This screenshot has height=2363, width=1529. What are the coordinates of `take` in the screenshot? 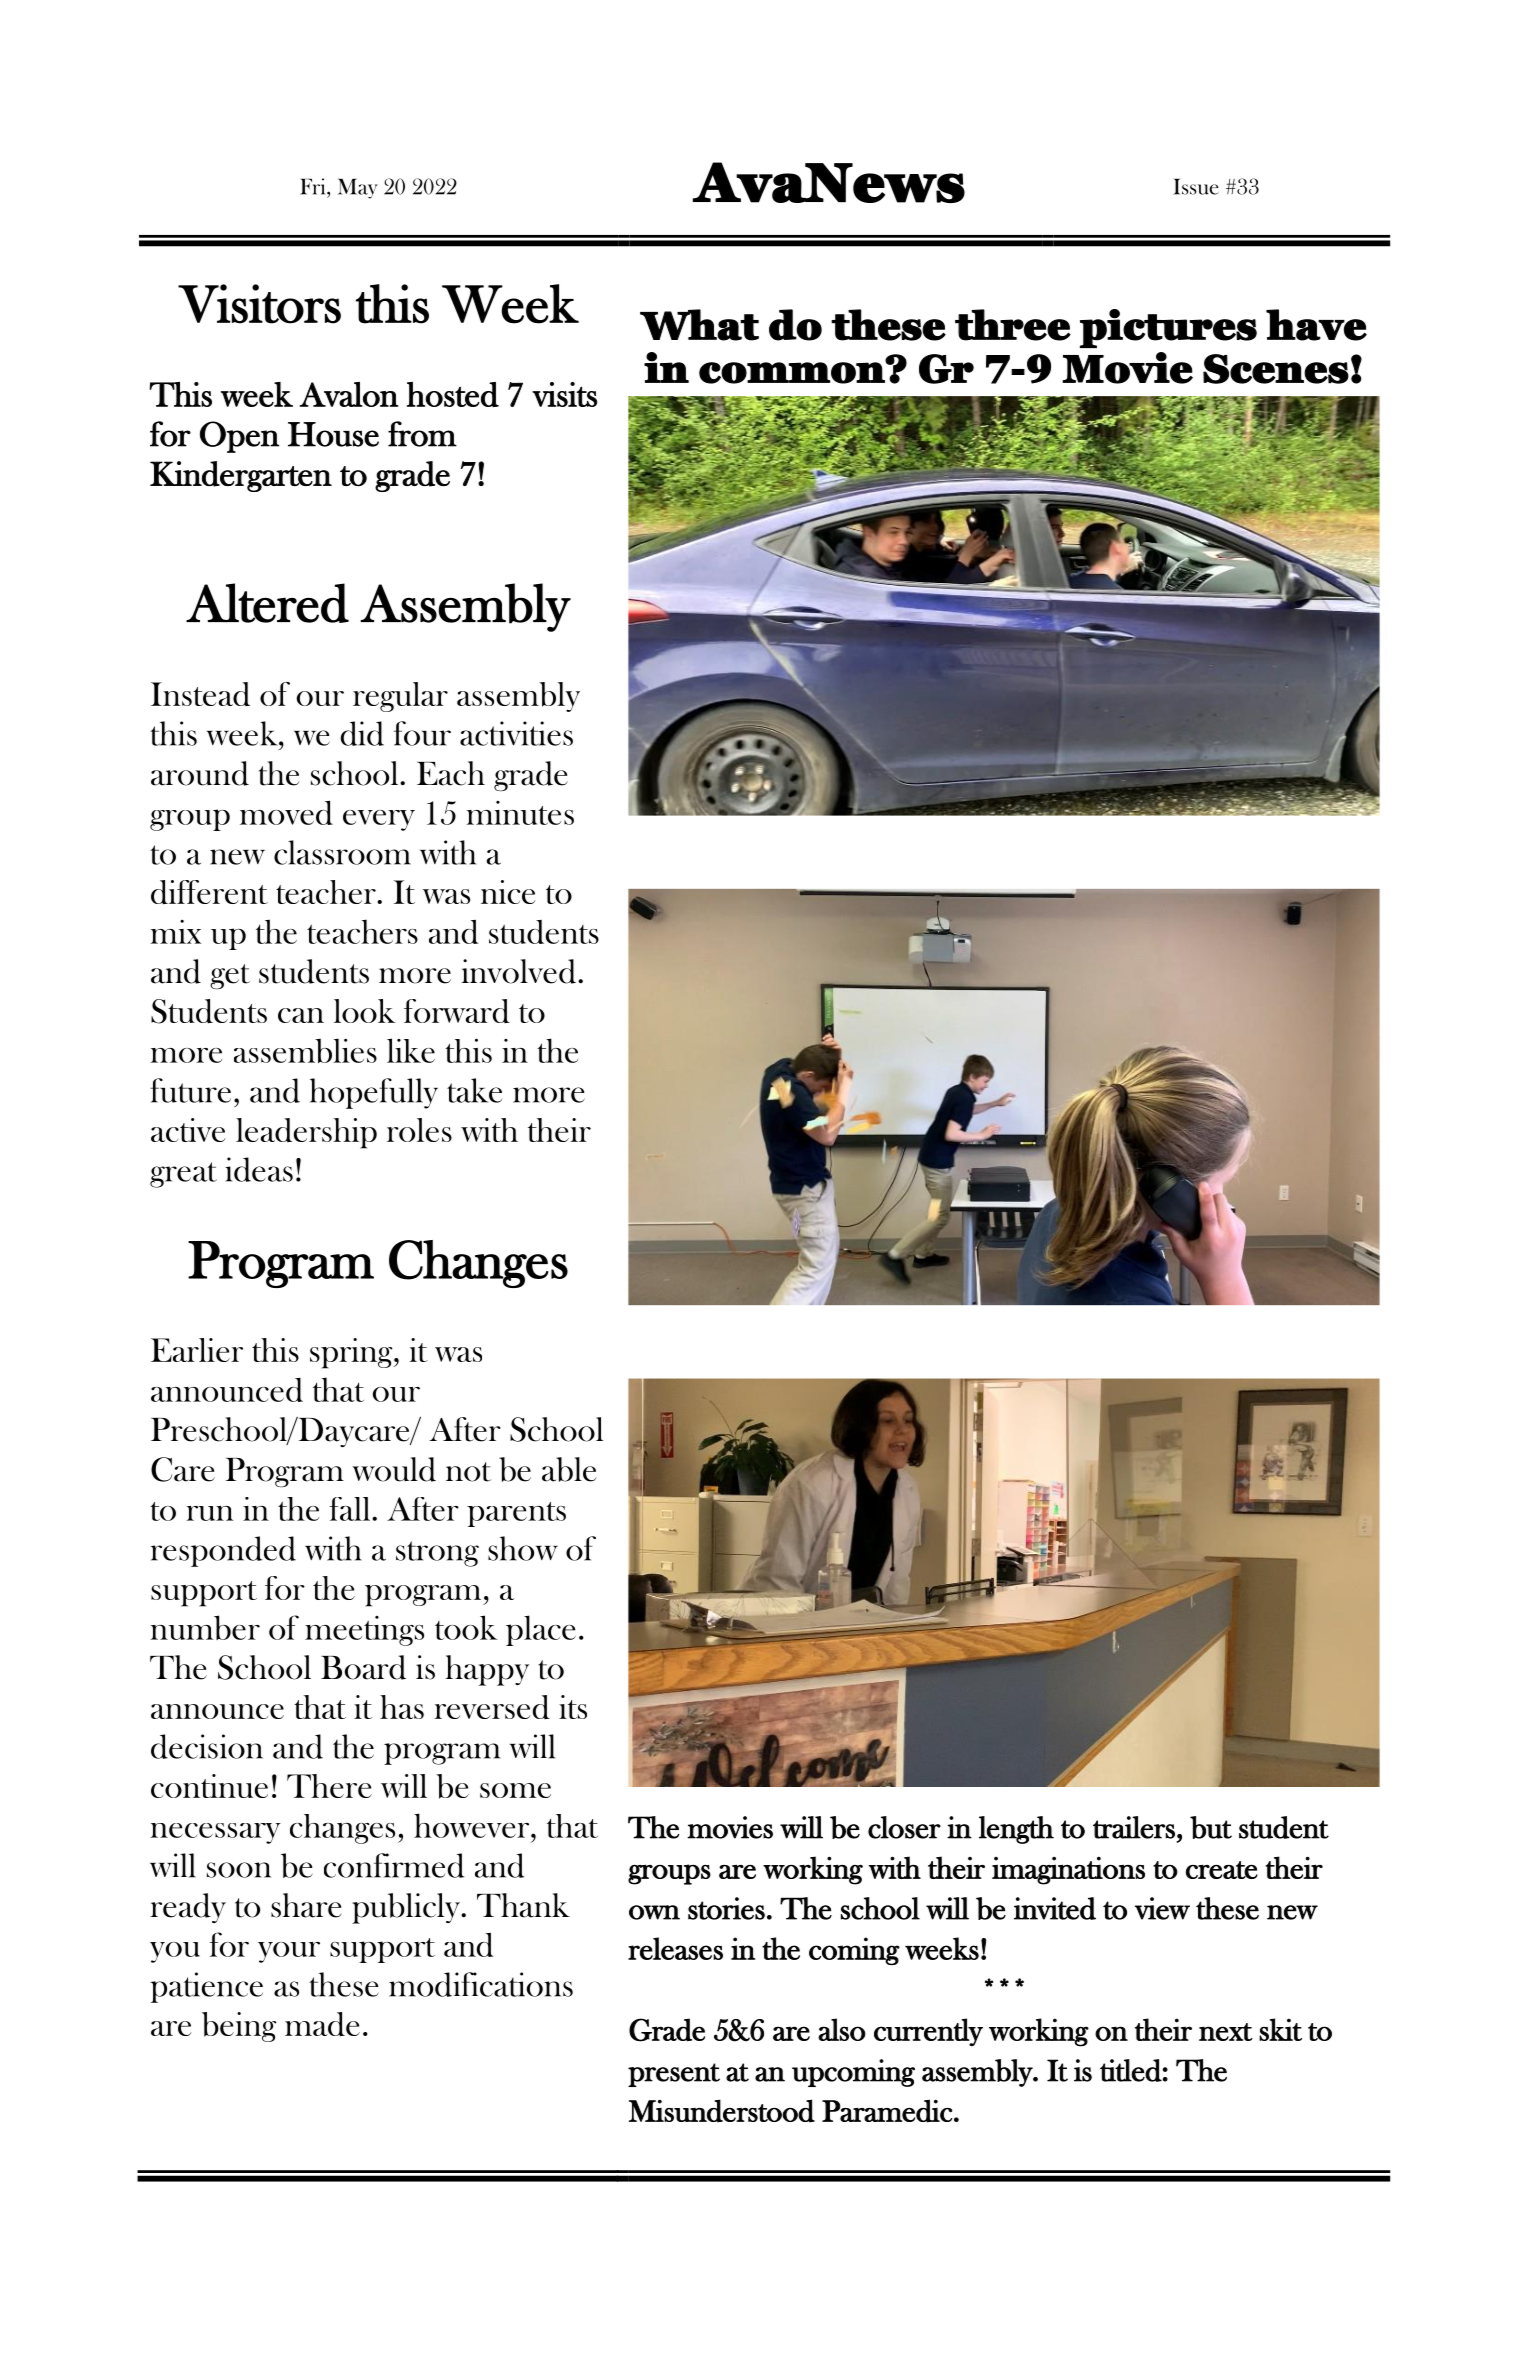 It's located at (474, 1090).
